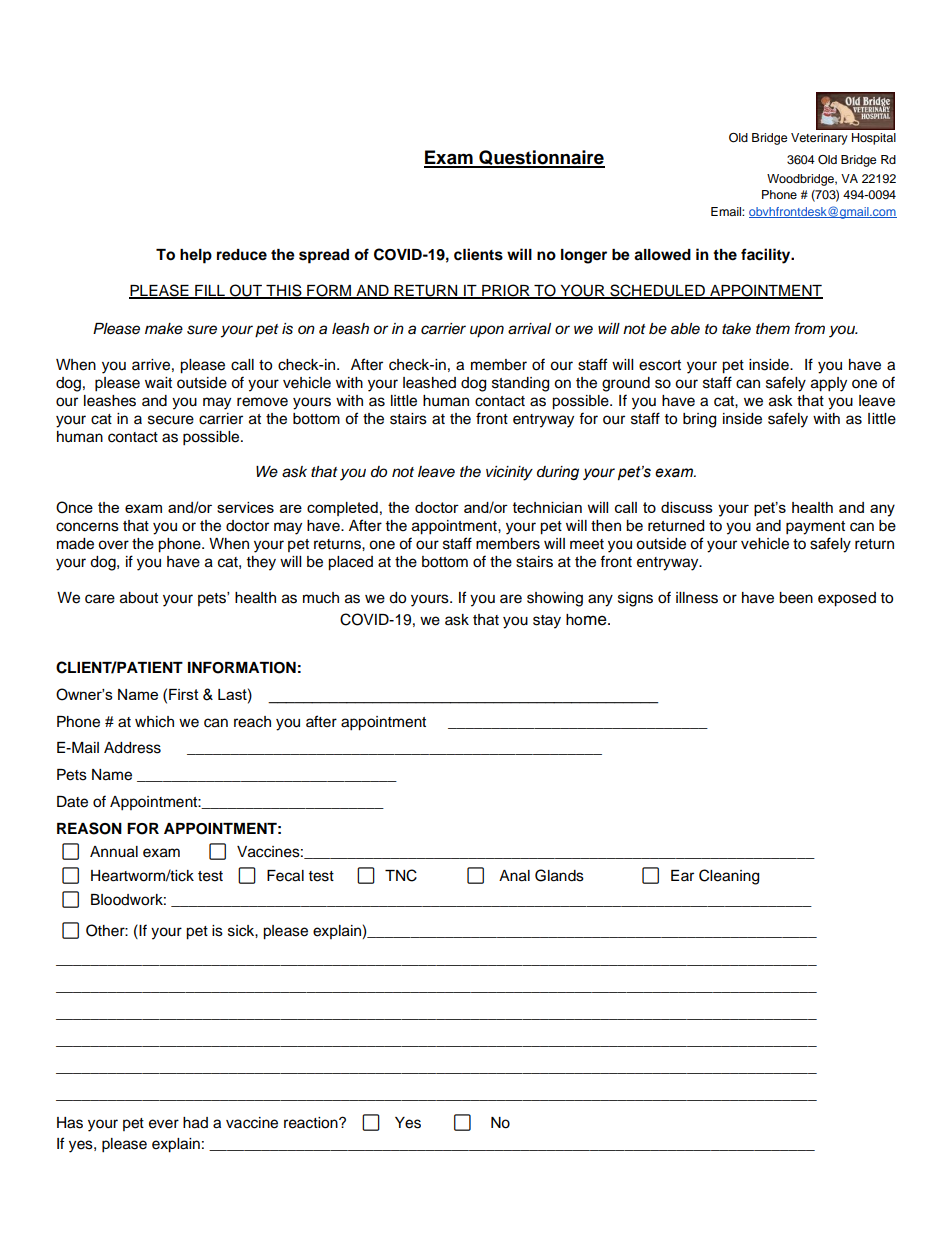 Image resolution: width=952 pixels, height=1233 pixels. Describe the element at coordinates (312, 1123) in the screenshot. I see `reaction` at that location.
